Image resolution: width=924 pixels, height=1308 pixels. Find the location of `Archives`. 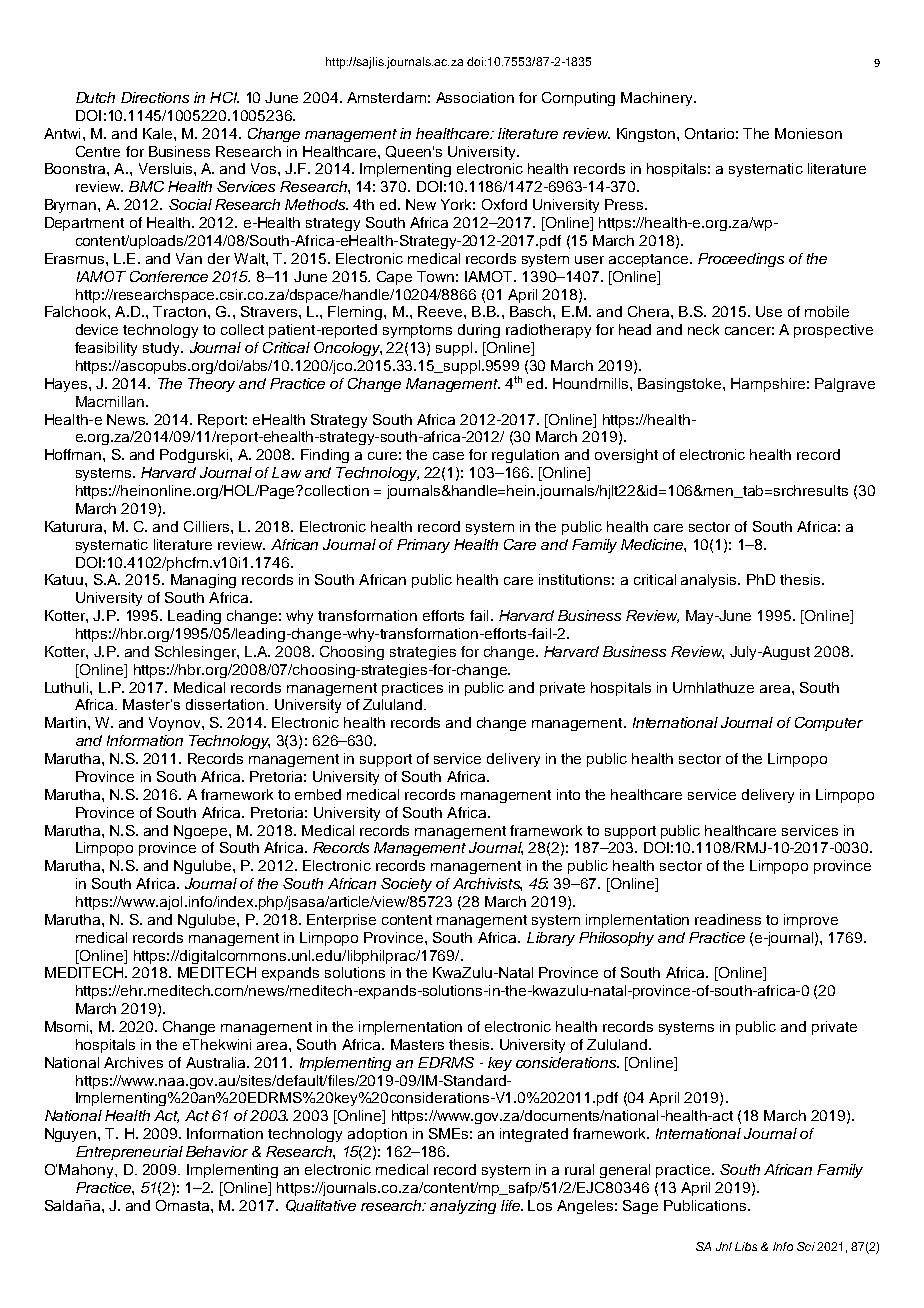

Archives is located at coordinates (133, 1062).
